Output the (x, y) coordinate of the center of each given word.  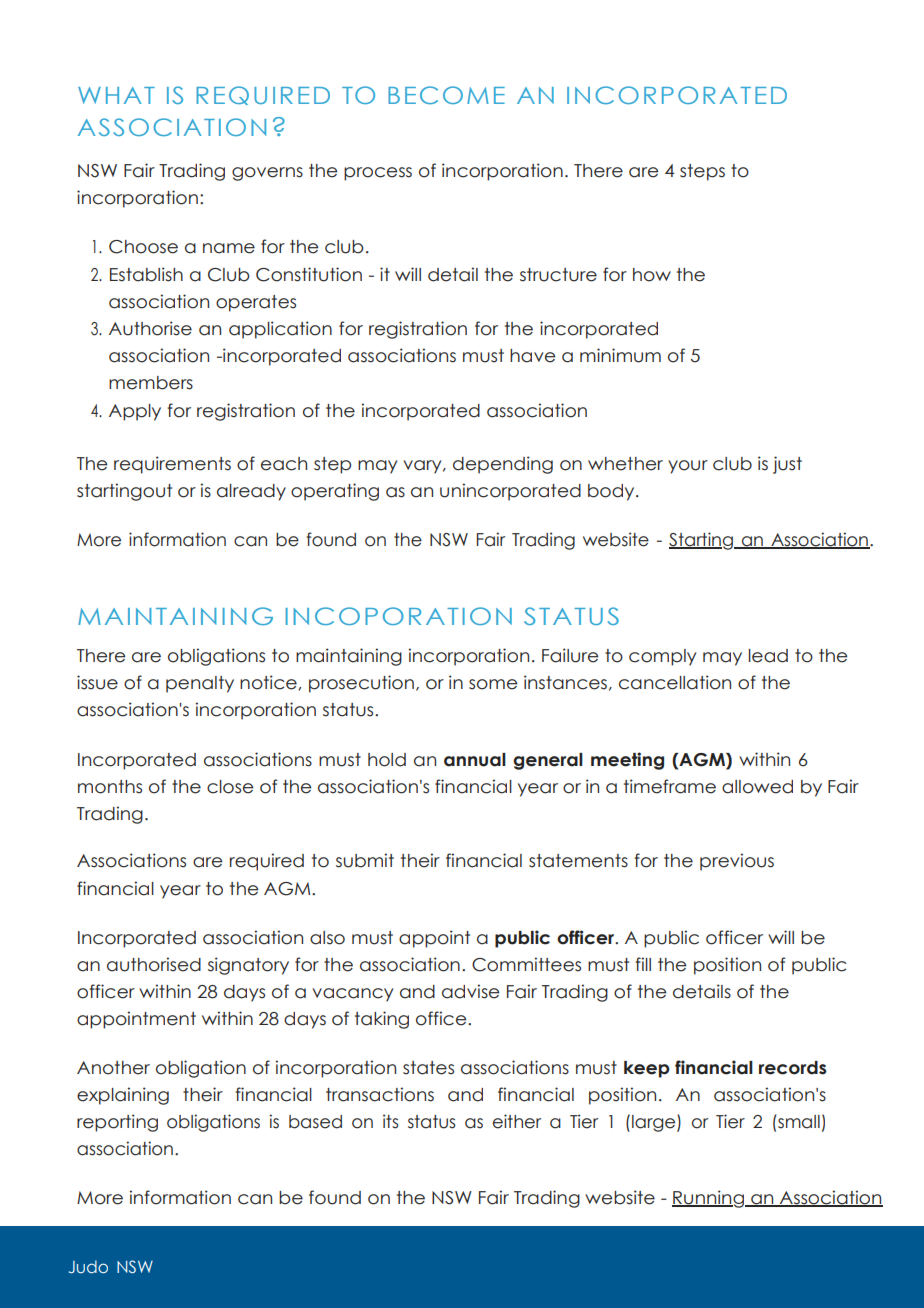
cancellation (675, 682)
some (493, 684)
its (391, 1121)
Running (709, 1199)
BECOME (446, 95)
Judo (88, 1266)
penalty (200, 684)
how (652, 275)
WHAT (116, 95)
